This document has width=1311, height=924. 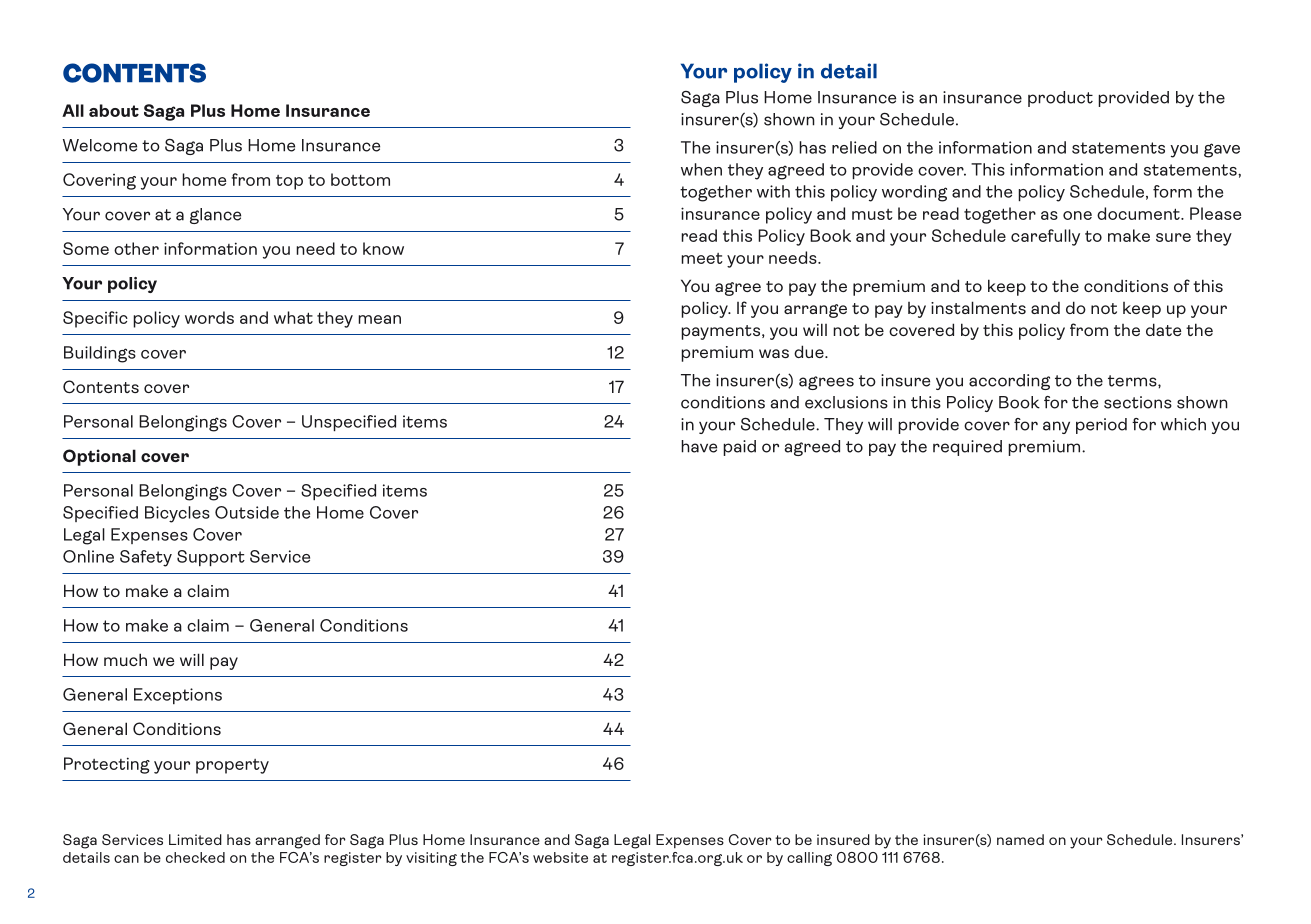 What do you see at coordinates (774, 353) in the document?
I see `was` at bounding box center [774, 353].
